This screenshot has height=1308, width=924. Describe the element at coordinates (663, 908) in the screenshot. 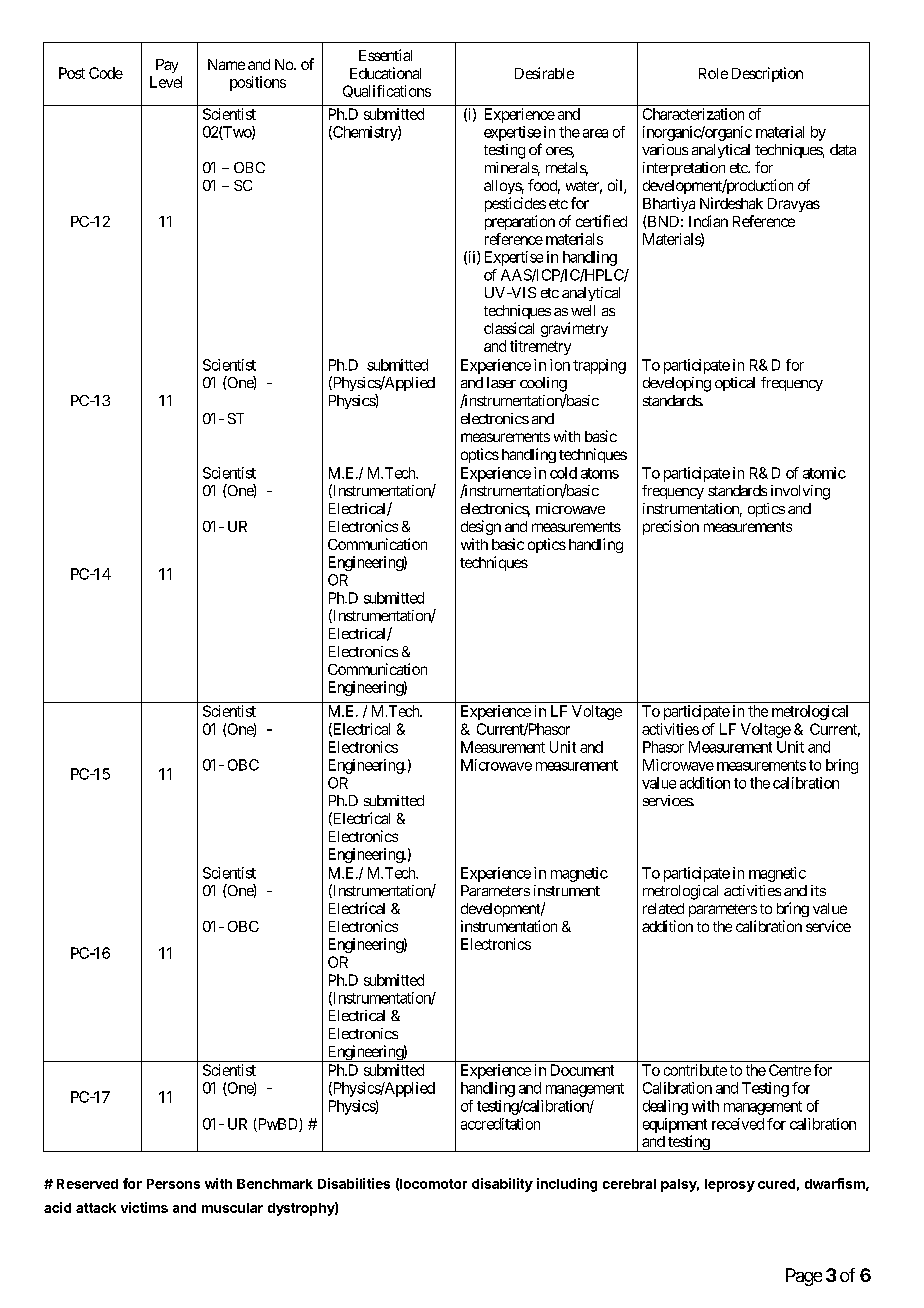

I see `related` at that location.
